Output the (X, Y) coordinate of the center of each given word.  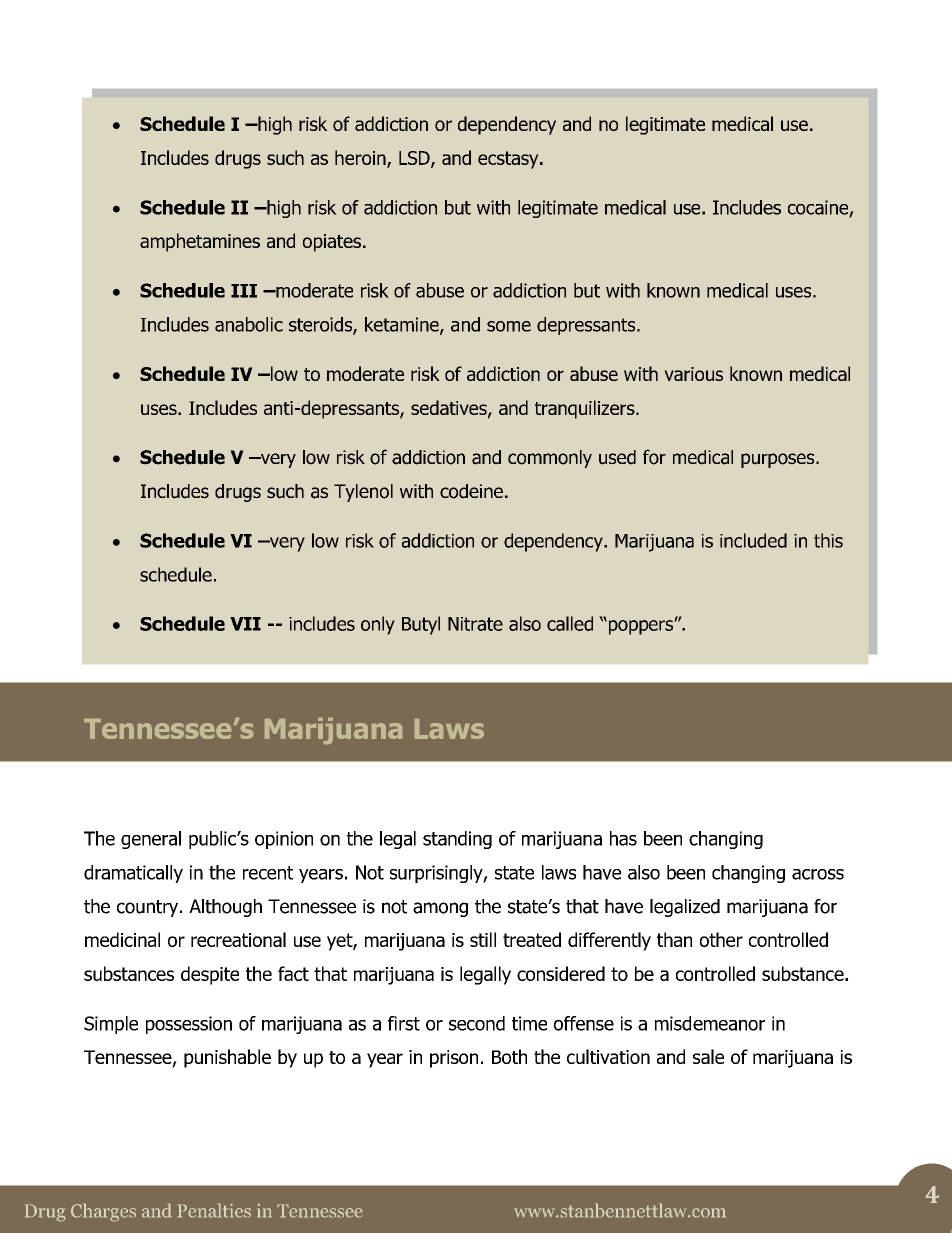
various (693, 374)
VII (245, 624)
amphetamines (200, 242)
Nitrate (475, 624)
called (570, 623)
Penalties (214, 1210)
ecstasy (509, 160)
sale (708, 1056)
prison (454, 1059)
